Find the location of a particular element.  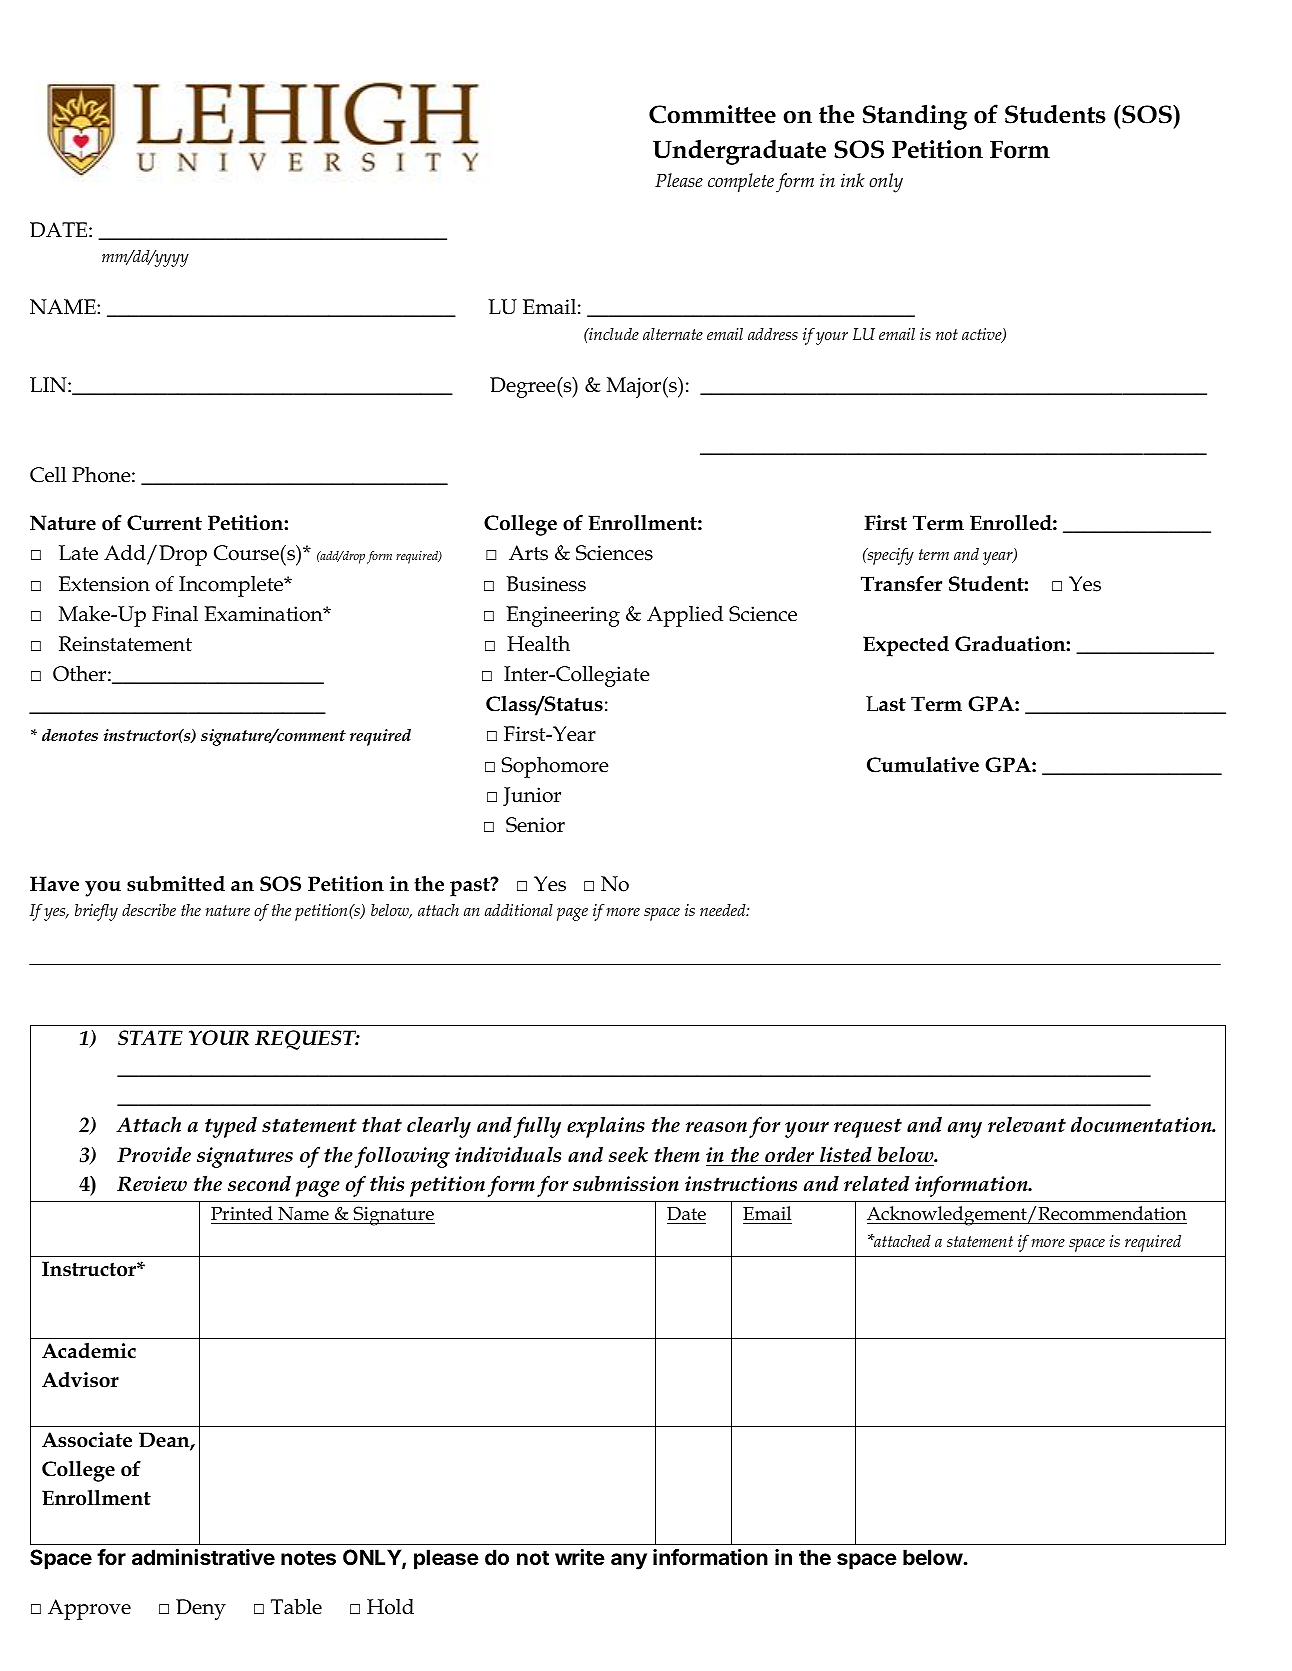

write is located at coordinates (580, 1557).
